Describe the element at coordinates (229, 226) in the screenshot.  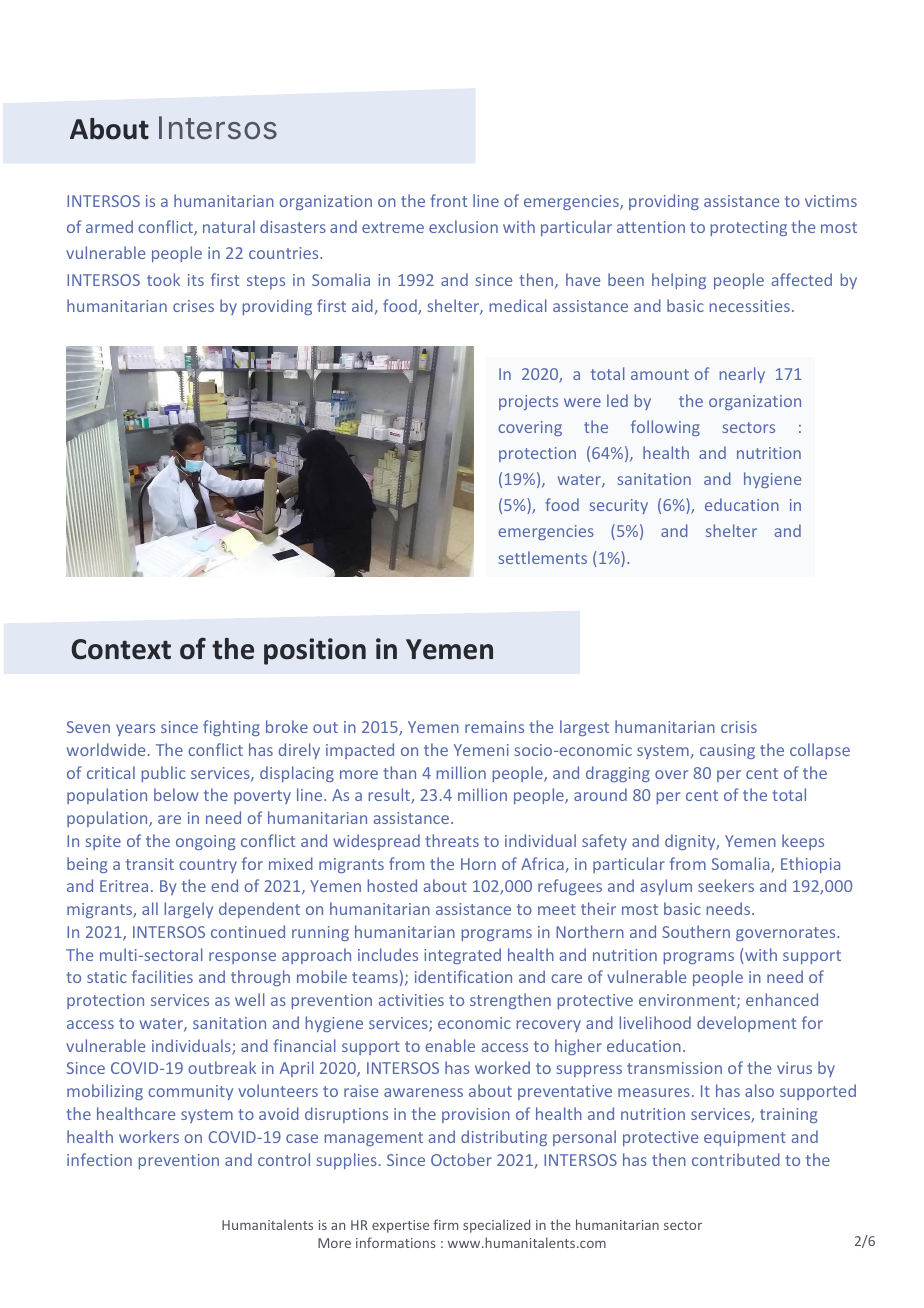
I see `natural` at that location.
